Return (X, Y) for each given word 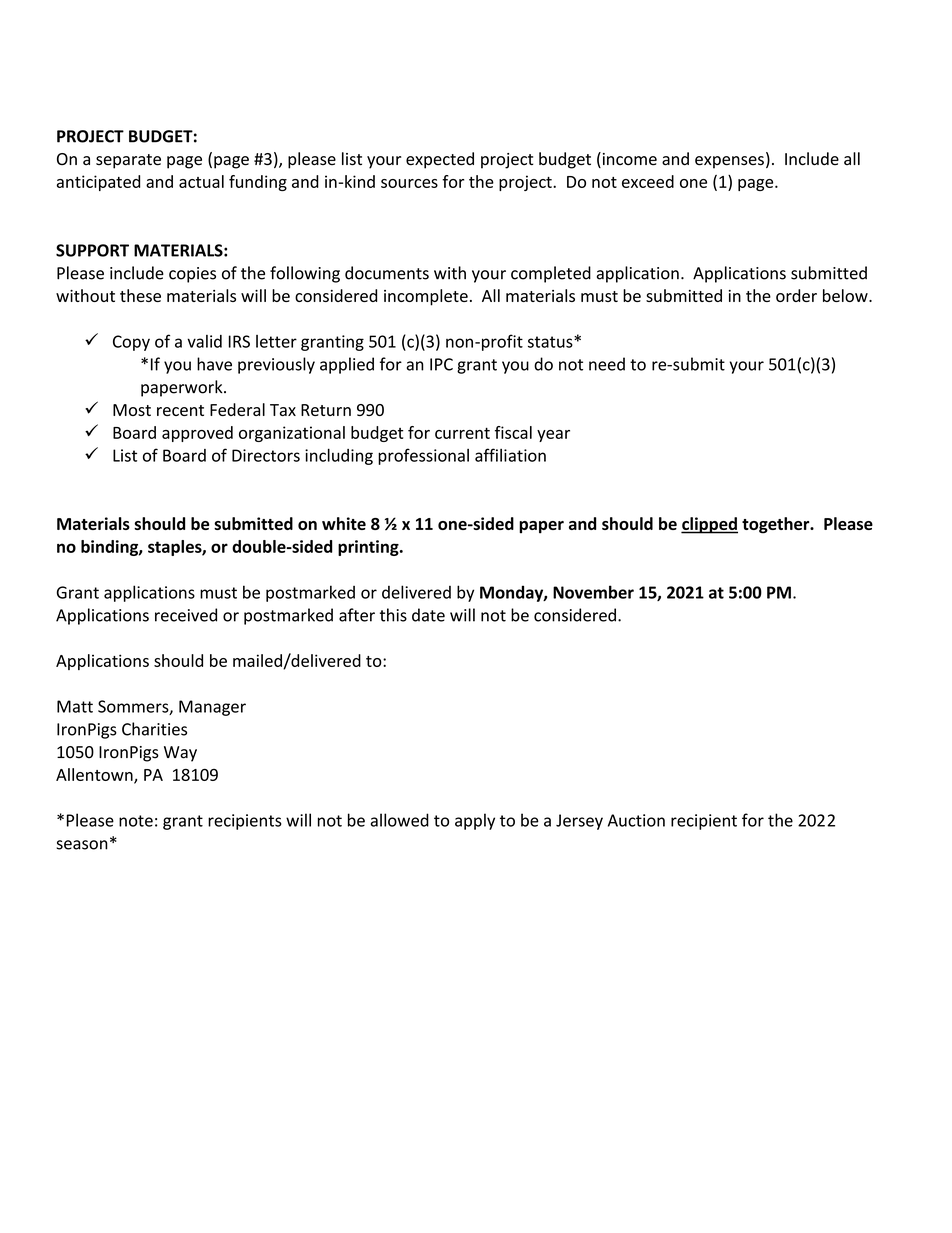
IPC (441, 364)
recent (180, 410)
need (607, 364)
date (428, 615)
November (593, 592)
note (136, 821)
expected (440, 160)
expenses (729, 162)
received (186, 615)
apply (475, 821)
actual (201, 181)
